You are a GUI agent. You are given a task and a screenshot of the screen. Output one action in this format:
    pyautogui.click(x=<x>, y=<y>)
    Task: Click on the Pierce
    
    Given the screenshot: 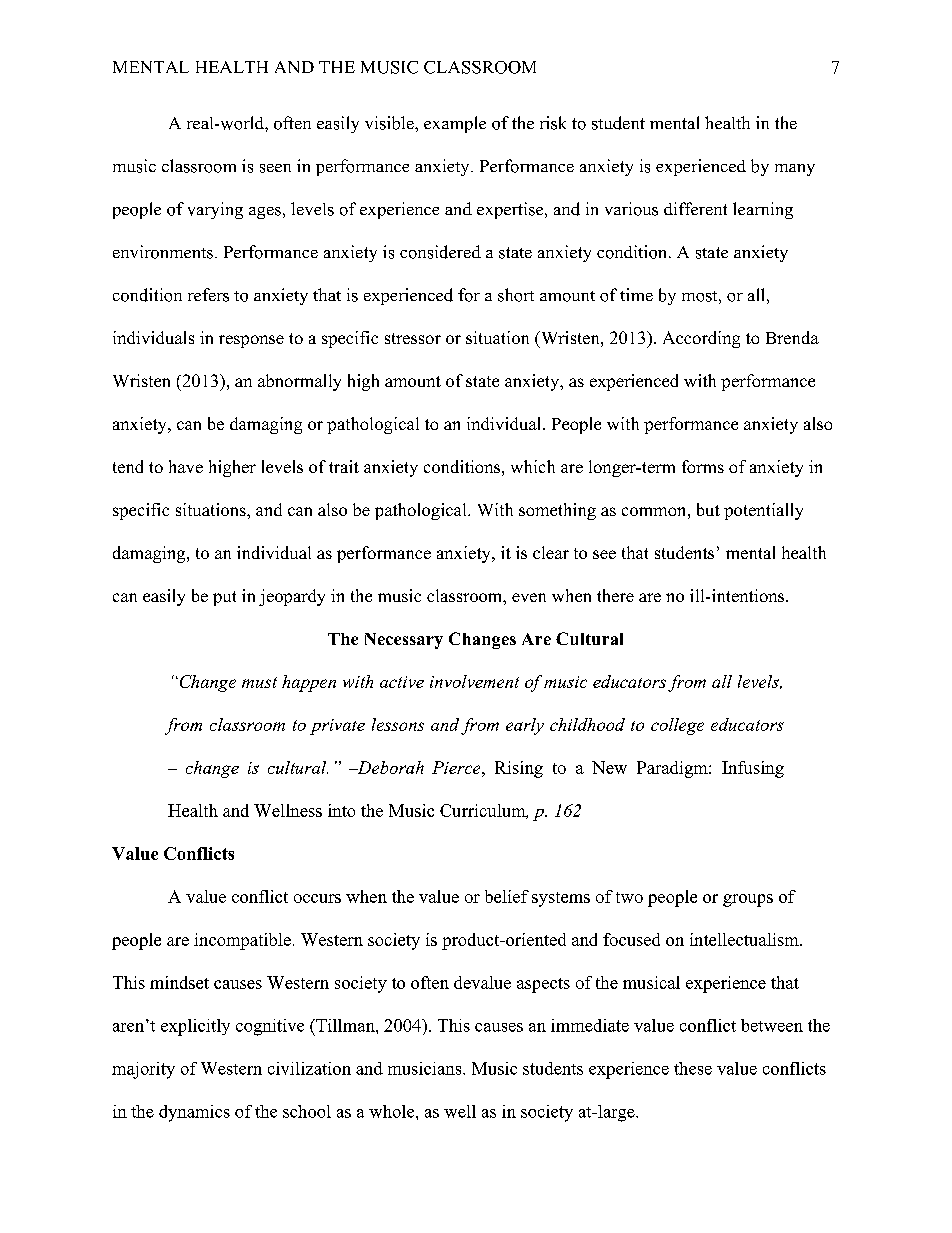 What is the action you would take?
    pyautogui.click(x=457, y=767)
